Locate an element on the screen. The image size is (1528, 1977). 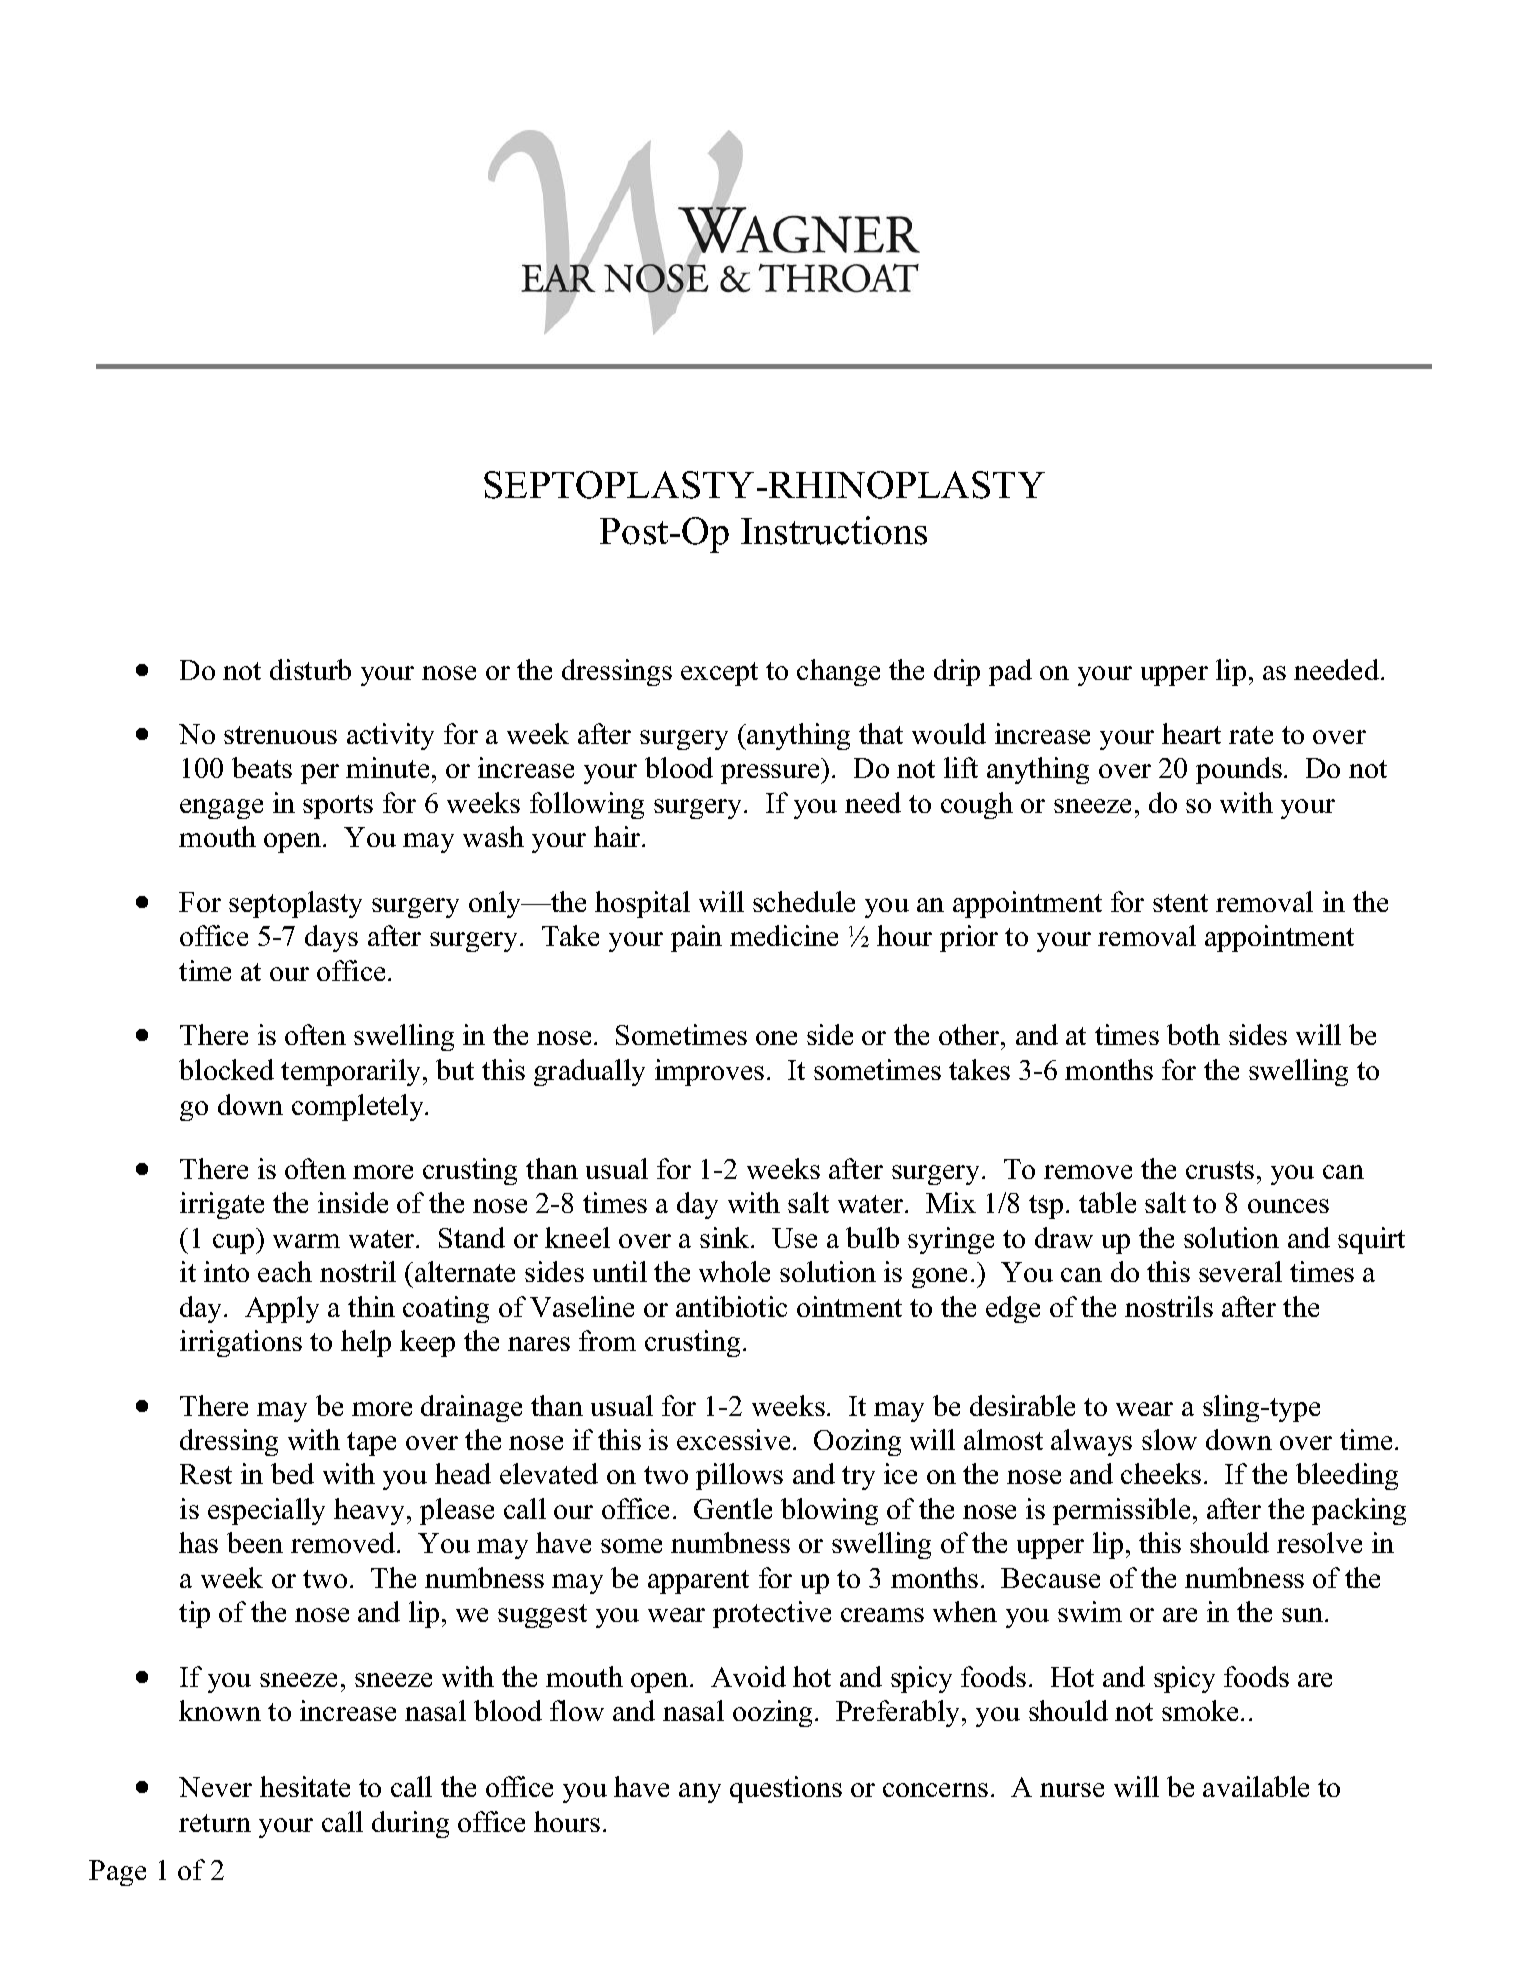
bed is located at coordinates (292, 1473).
